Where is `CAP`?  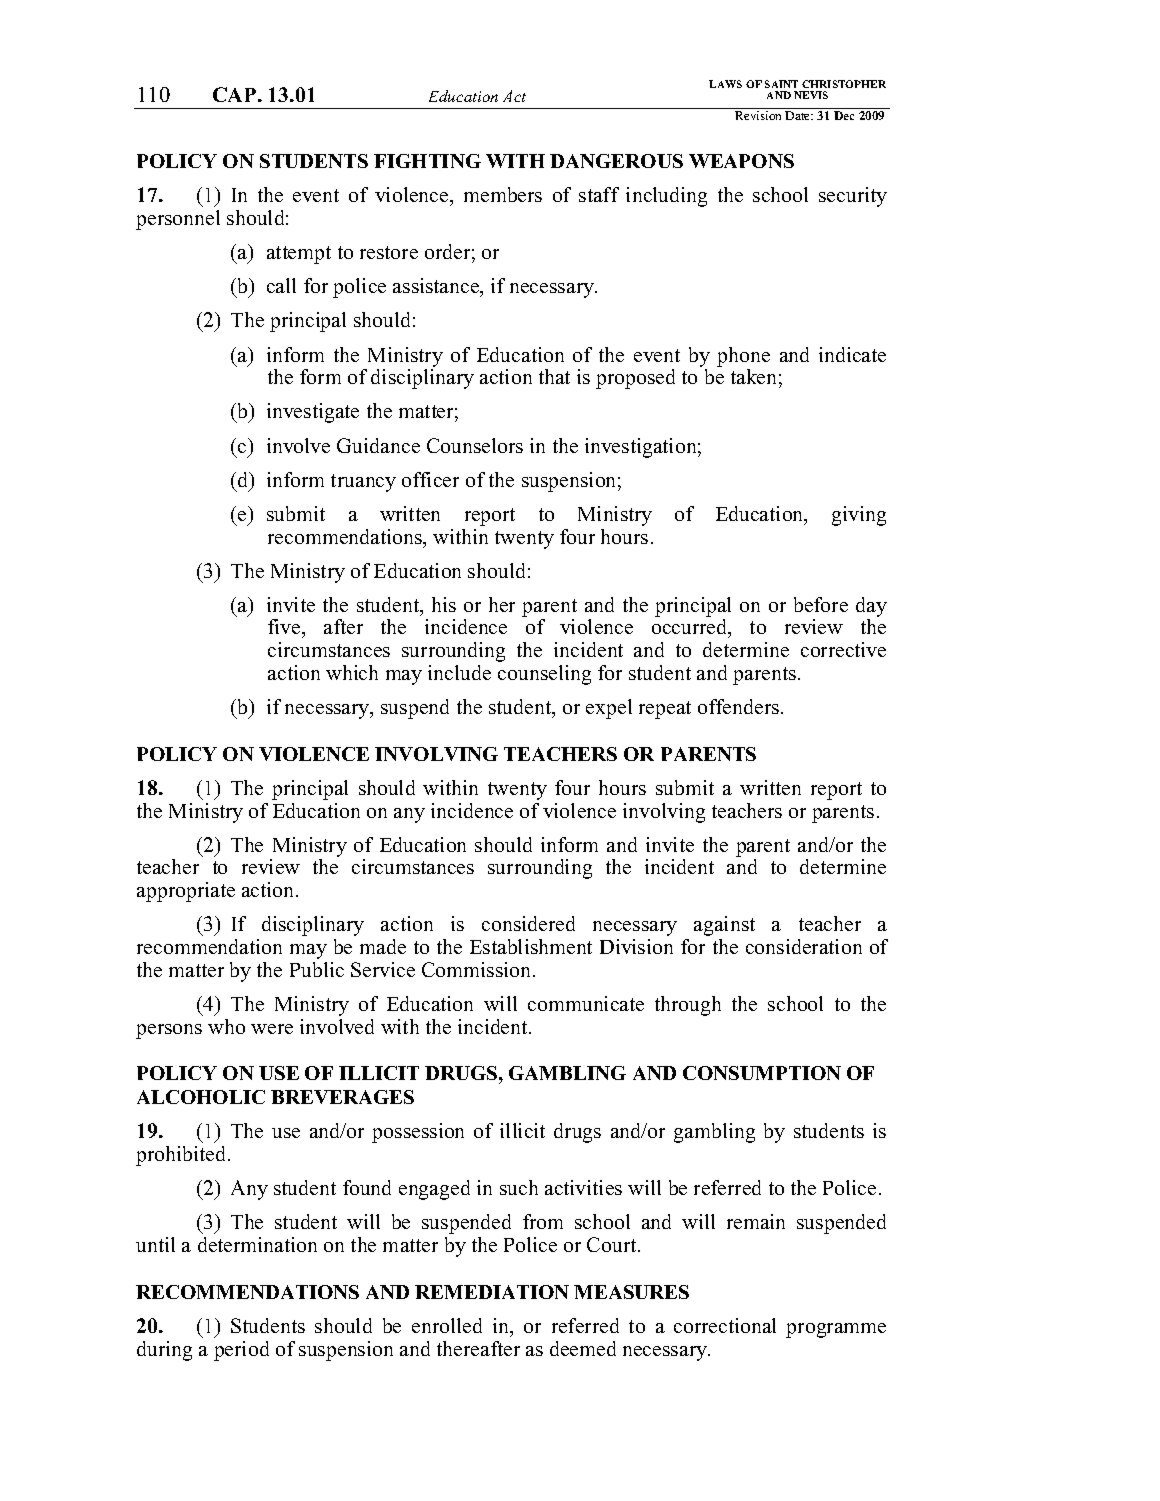 CAP is located at coordinates (236, 94).
